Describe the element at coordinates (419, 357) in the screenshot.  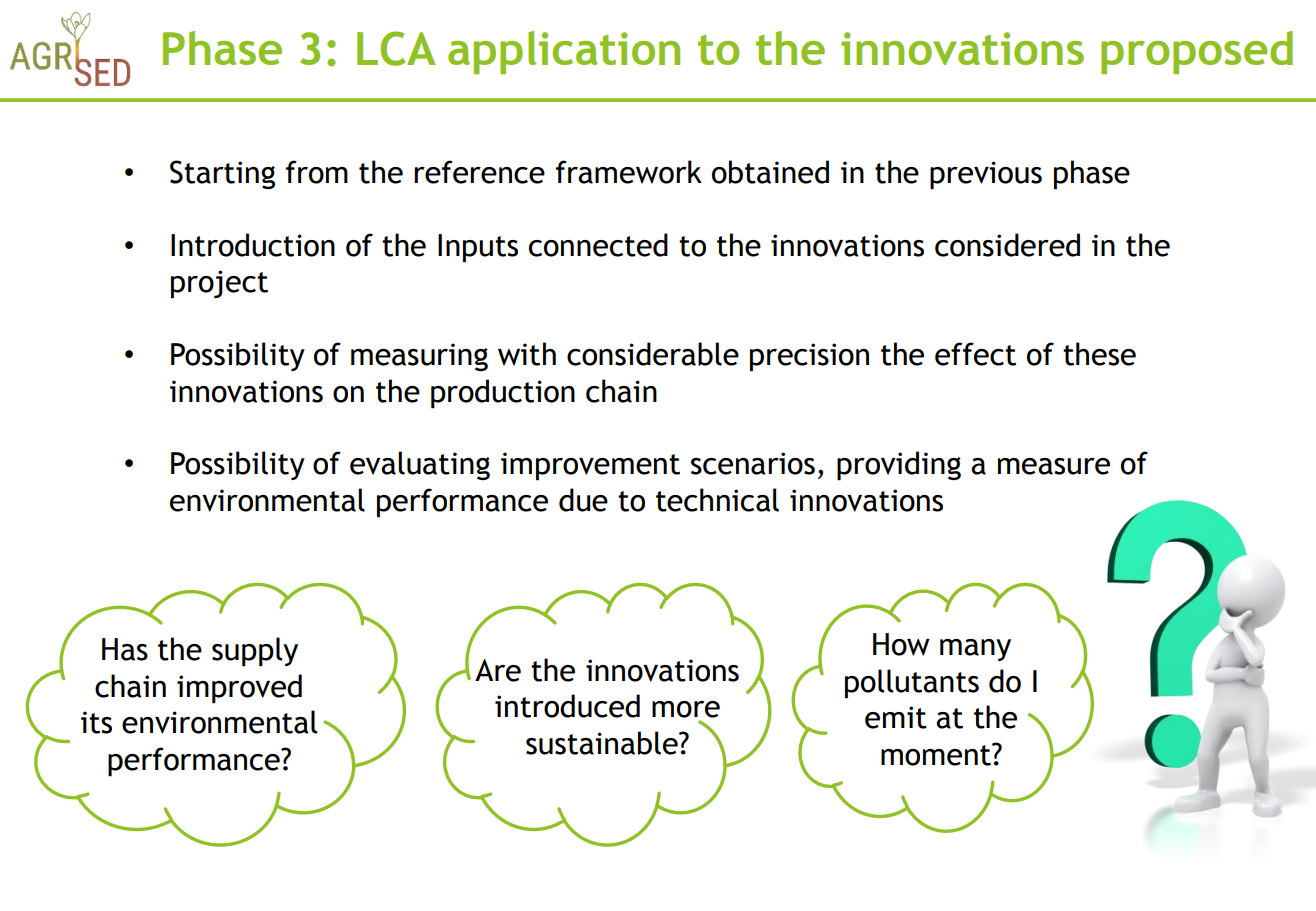
I see `measuring` at that location.
